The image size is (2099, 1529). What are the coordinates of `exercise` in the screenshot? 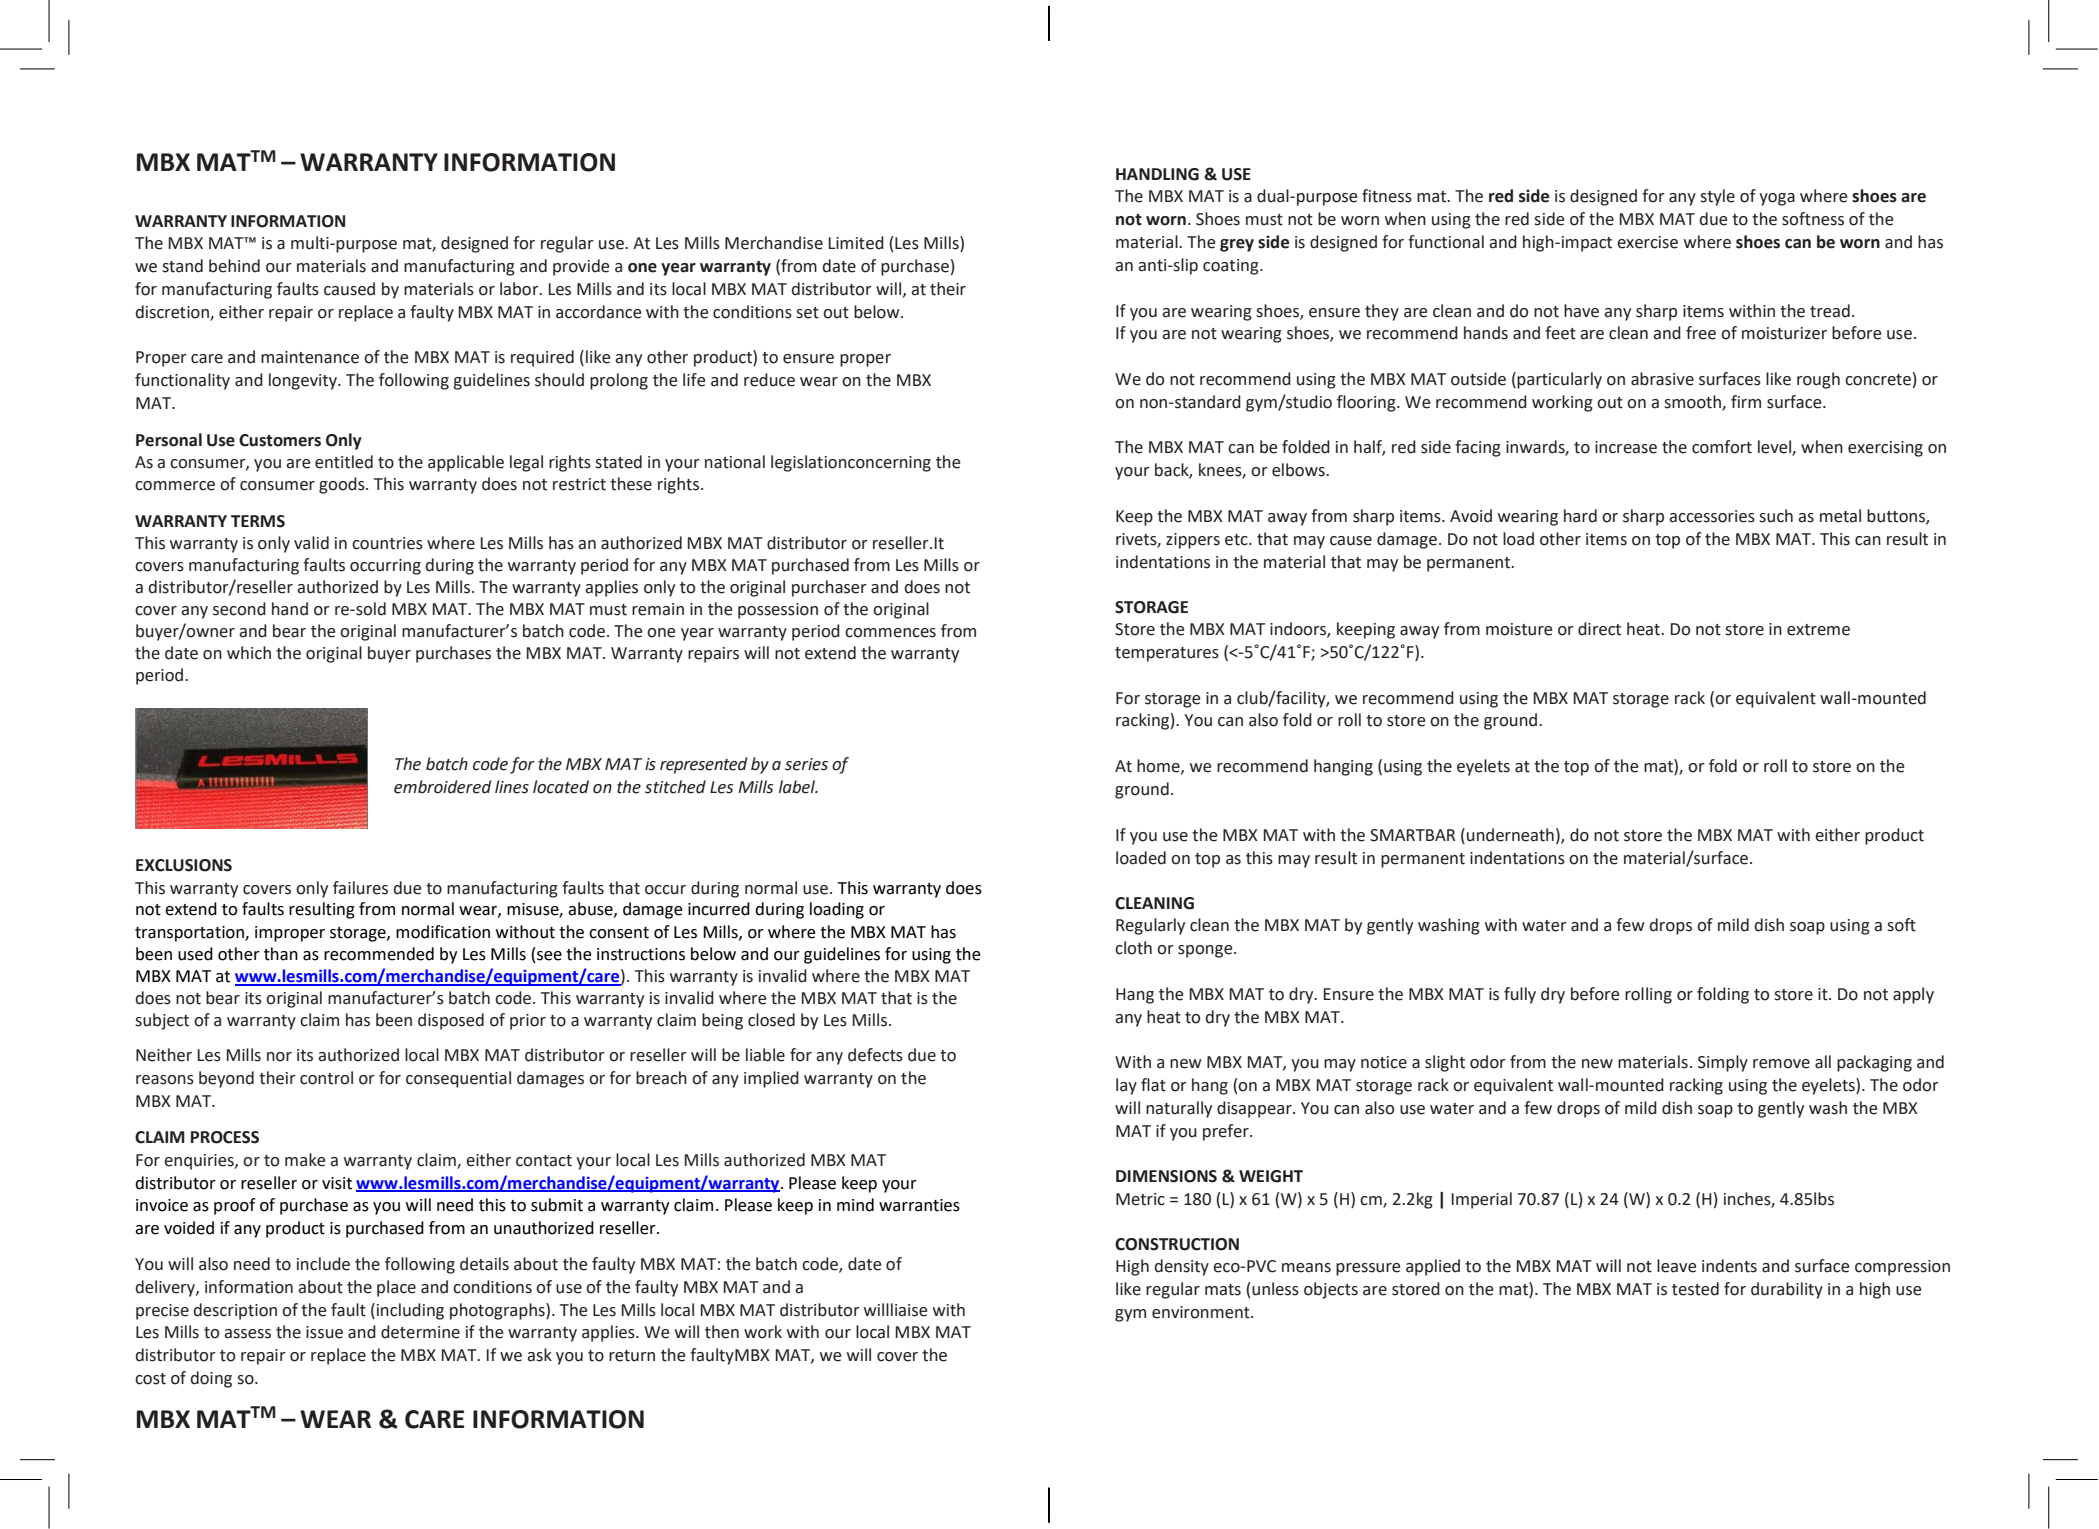 It's located at (1647, 242).
